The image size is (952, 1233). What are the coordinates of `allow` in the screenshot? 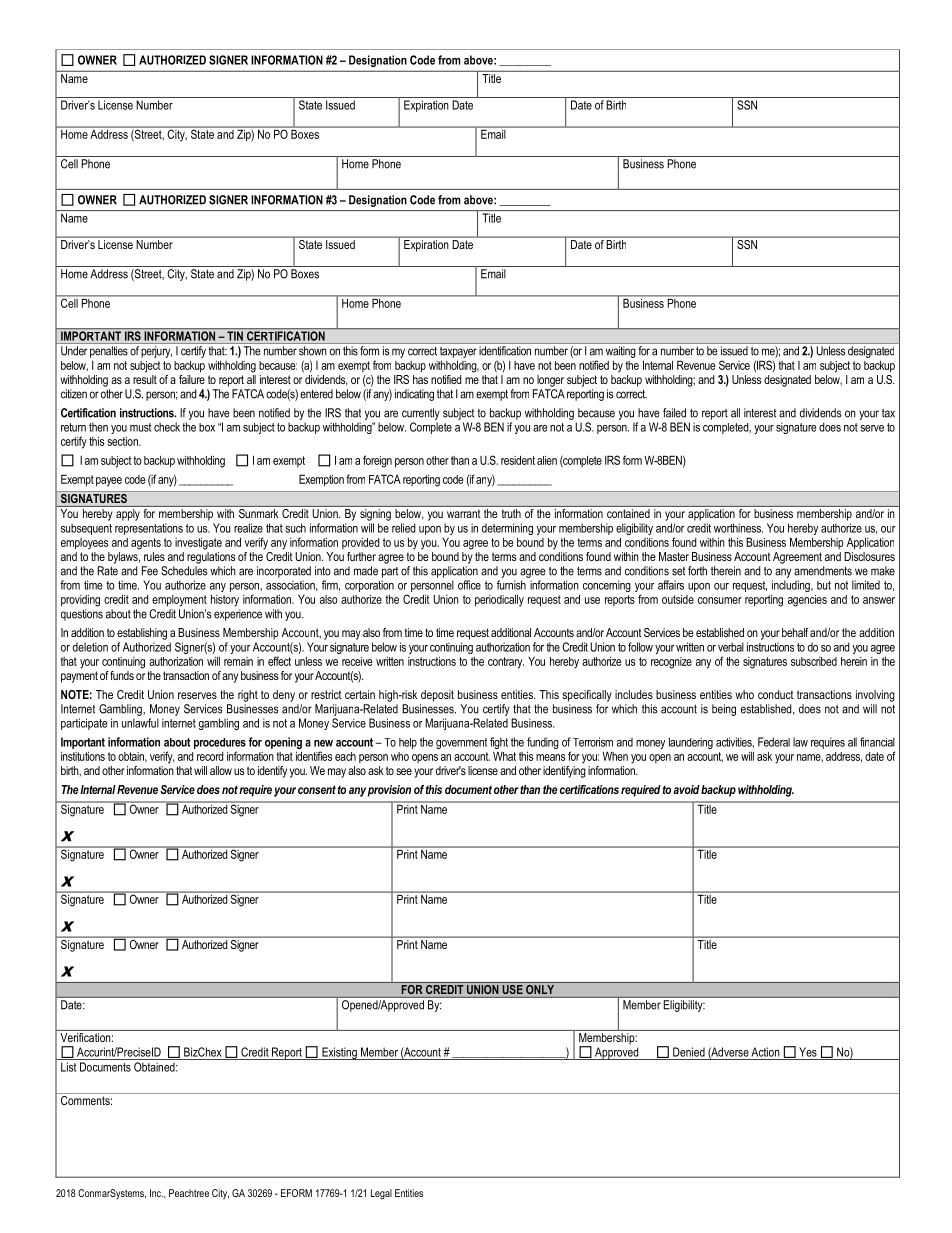 It's located at (221, 770).
